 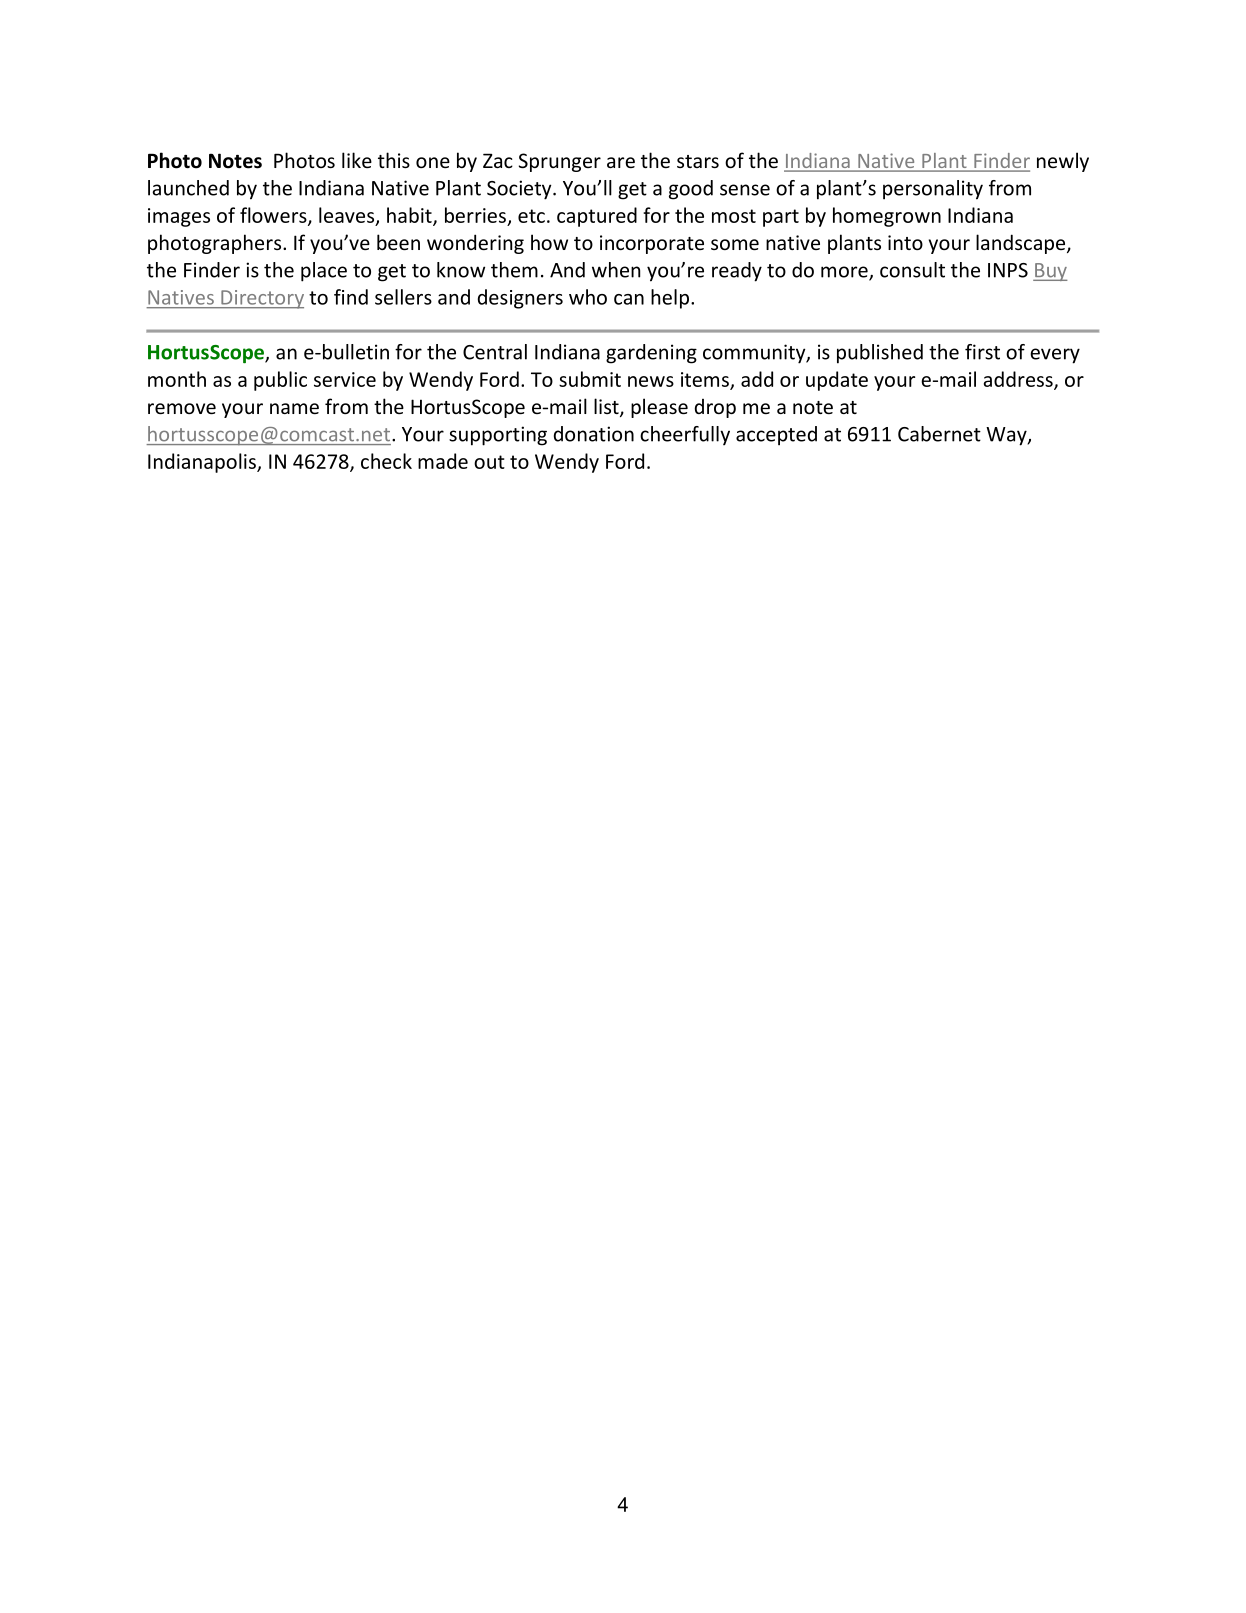 I want to click on donation, so click(x=594, y=434).
